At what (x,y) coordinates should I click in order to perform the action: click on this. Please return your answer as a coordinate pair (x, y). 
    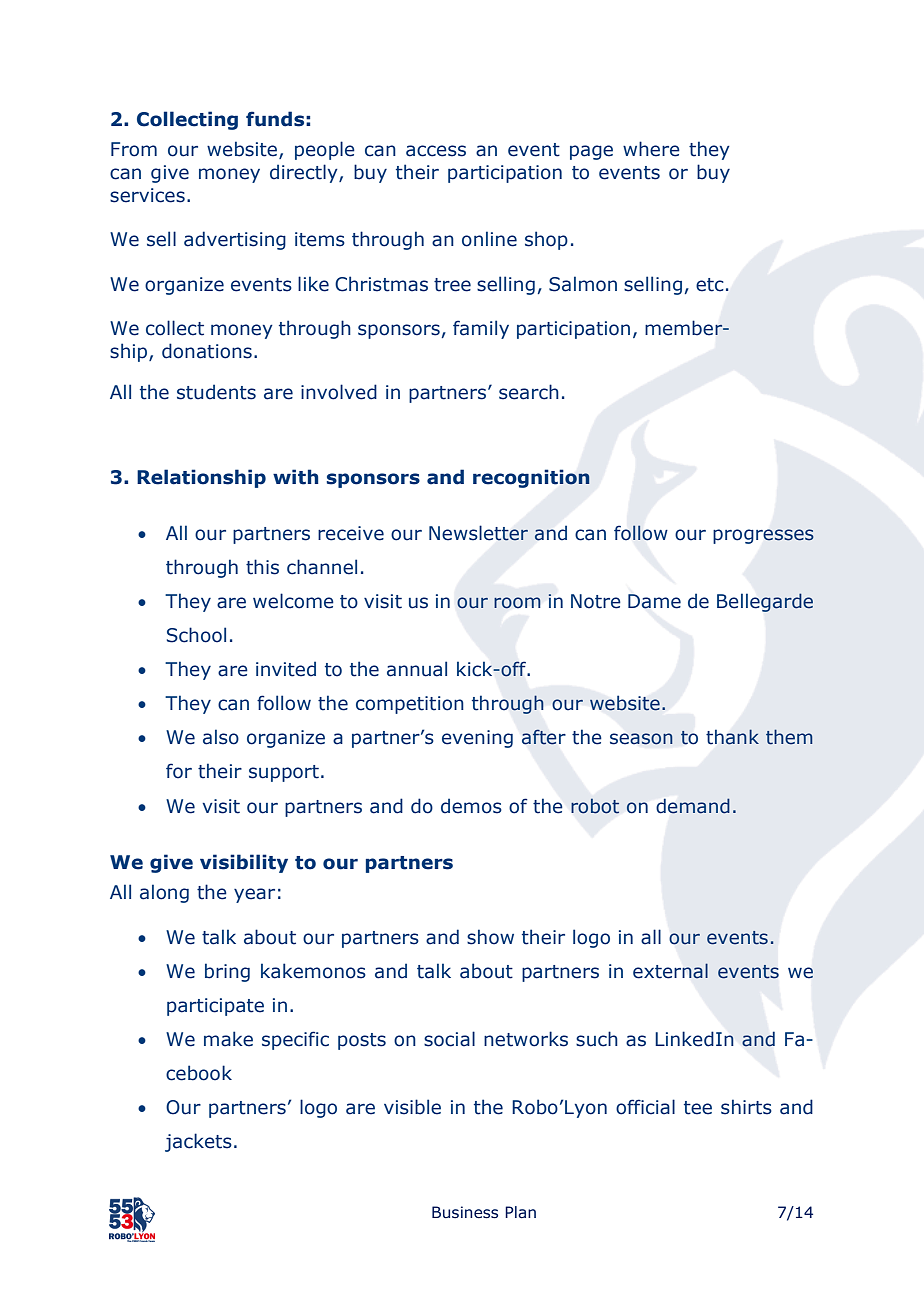
    Looking at the image, I should click on (262, 567).
